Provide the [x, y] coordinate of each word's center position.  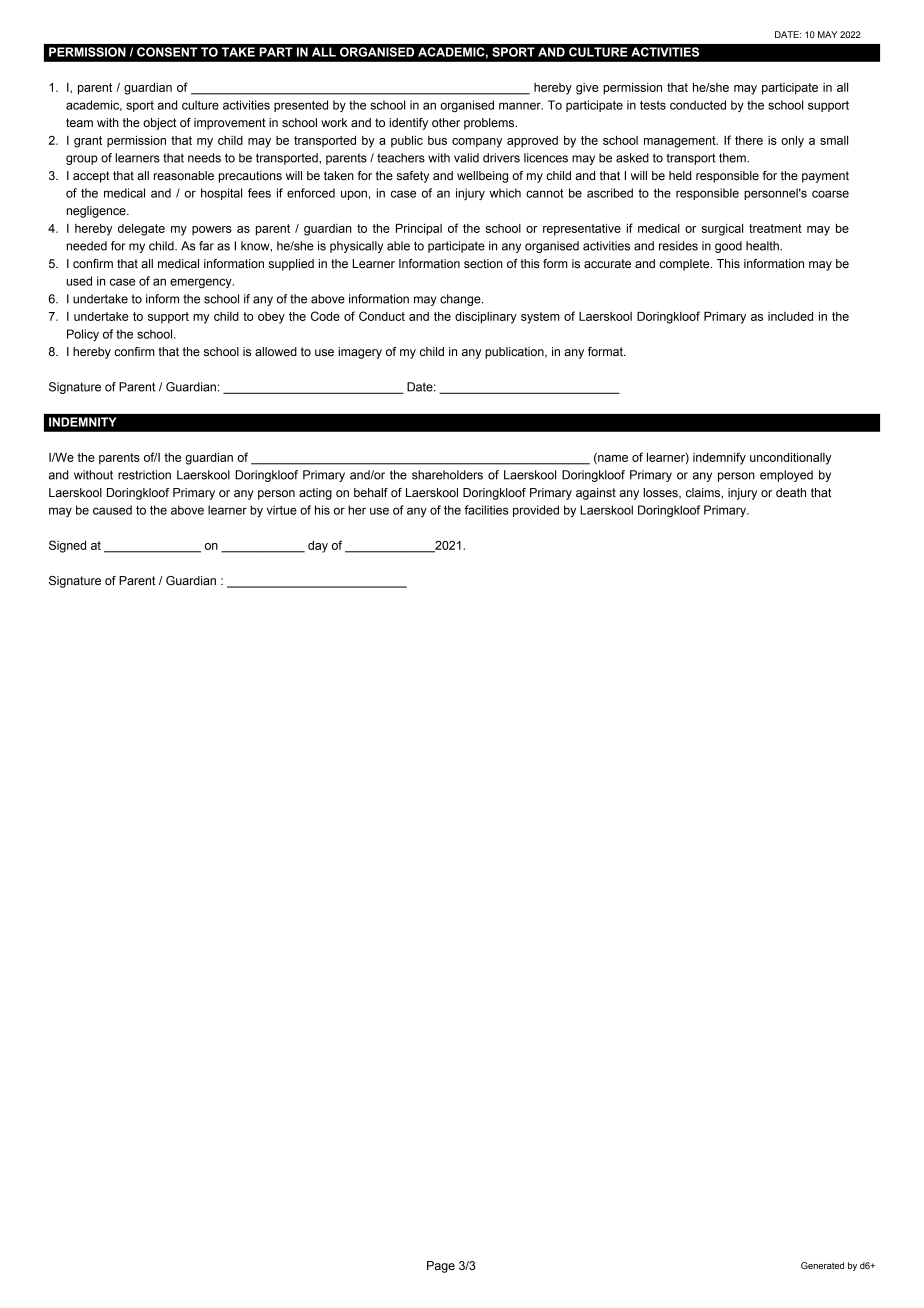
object [159, 124]
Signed [67, 546]
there [749, 140]
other [446, 122]
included [790, 316]
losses [661, 493]
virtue [282, 510]
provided [536, 511]
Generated [822, 1265]
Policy [83, 335]
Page [441, 1267]
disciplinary [486, 318]
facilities [486, 510]
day [318, 547]
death [791, 492]
